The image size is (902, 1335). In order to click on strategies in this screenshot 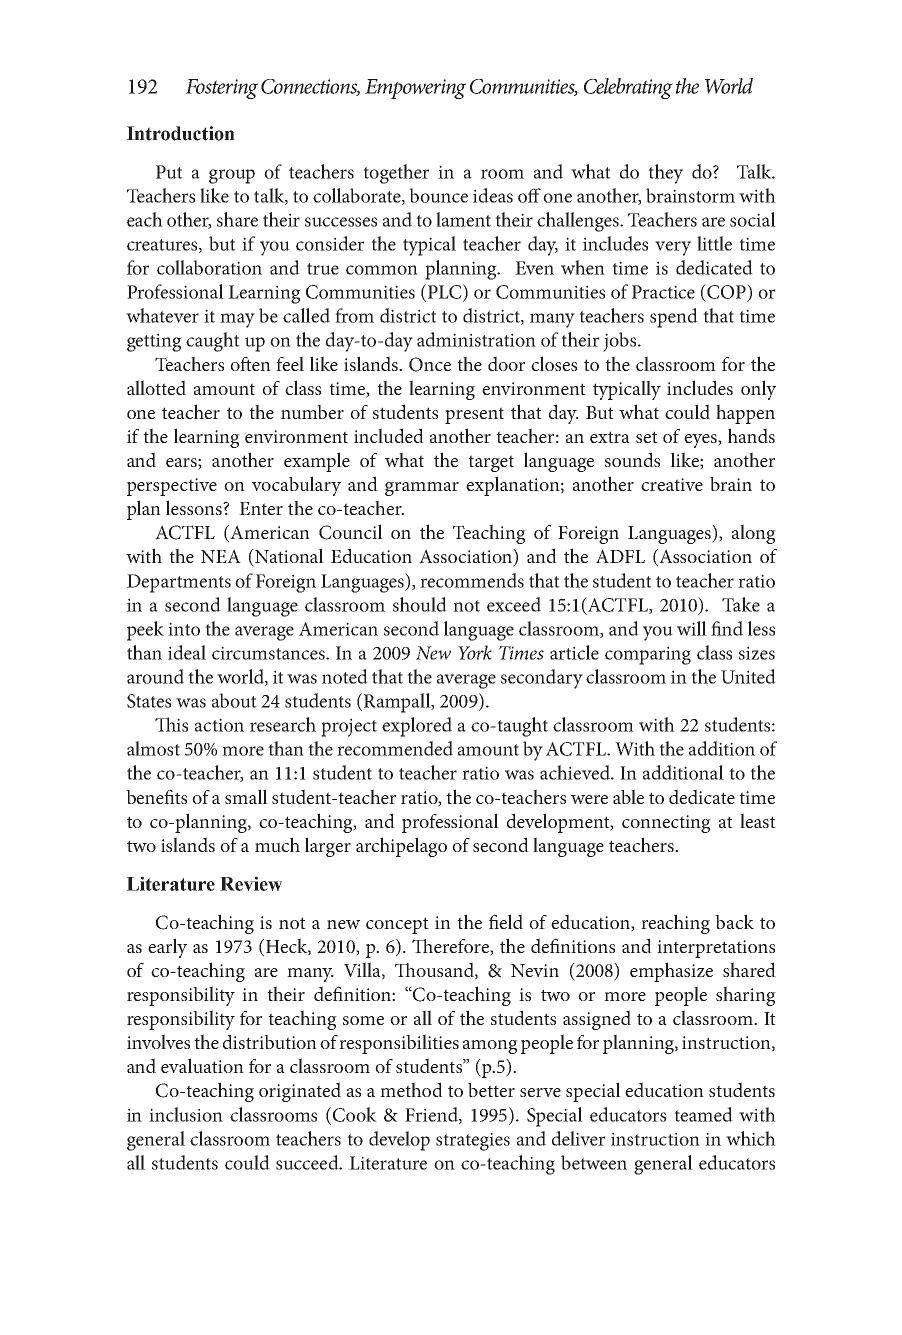, I will do `click(473, 1141)`.
